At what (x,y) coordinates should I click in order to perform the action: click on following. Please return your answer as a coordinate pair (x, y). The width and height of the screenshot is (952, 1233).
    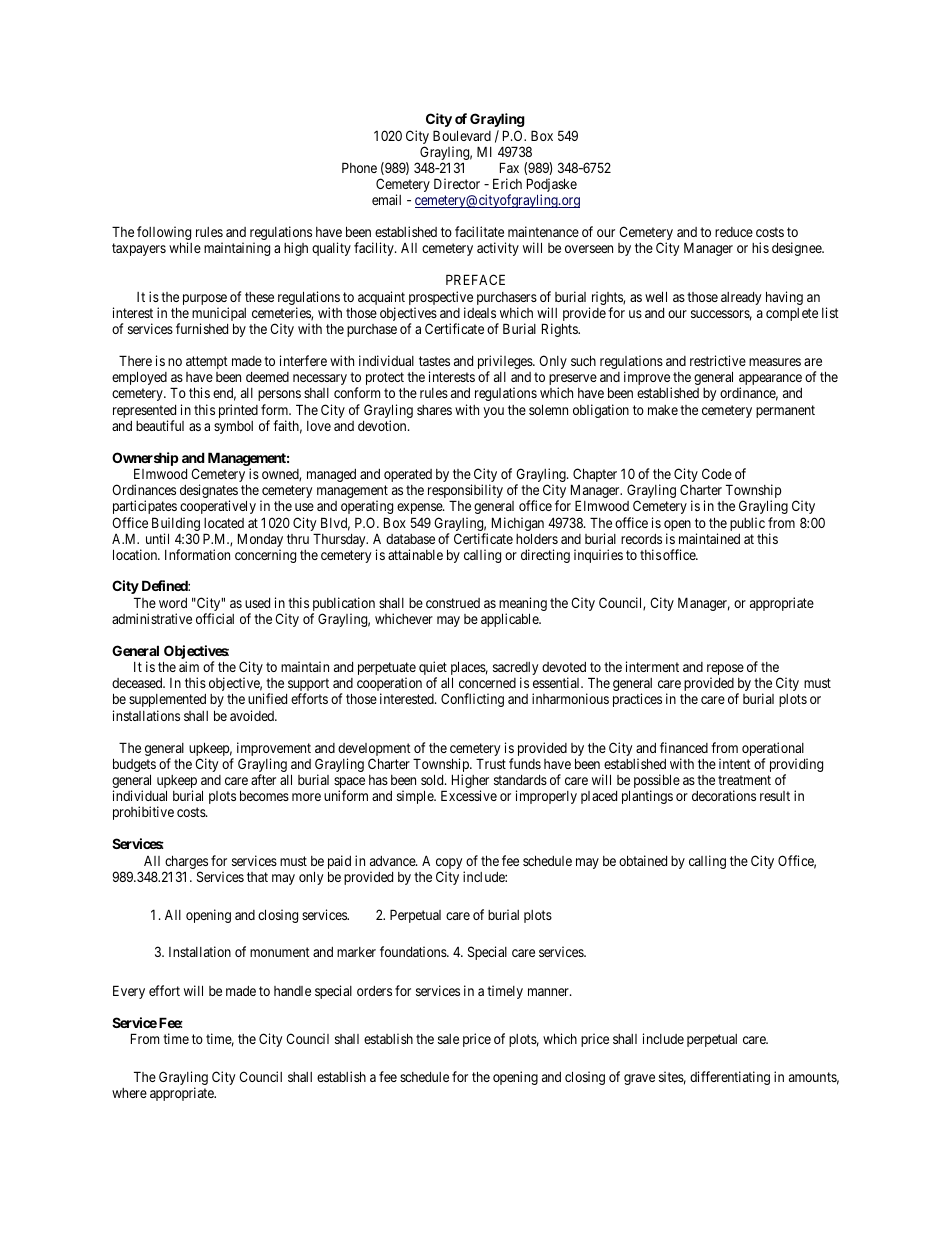
    Looking at the image, I should click on (164, 234).
